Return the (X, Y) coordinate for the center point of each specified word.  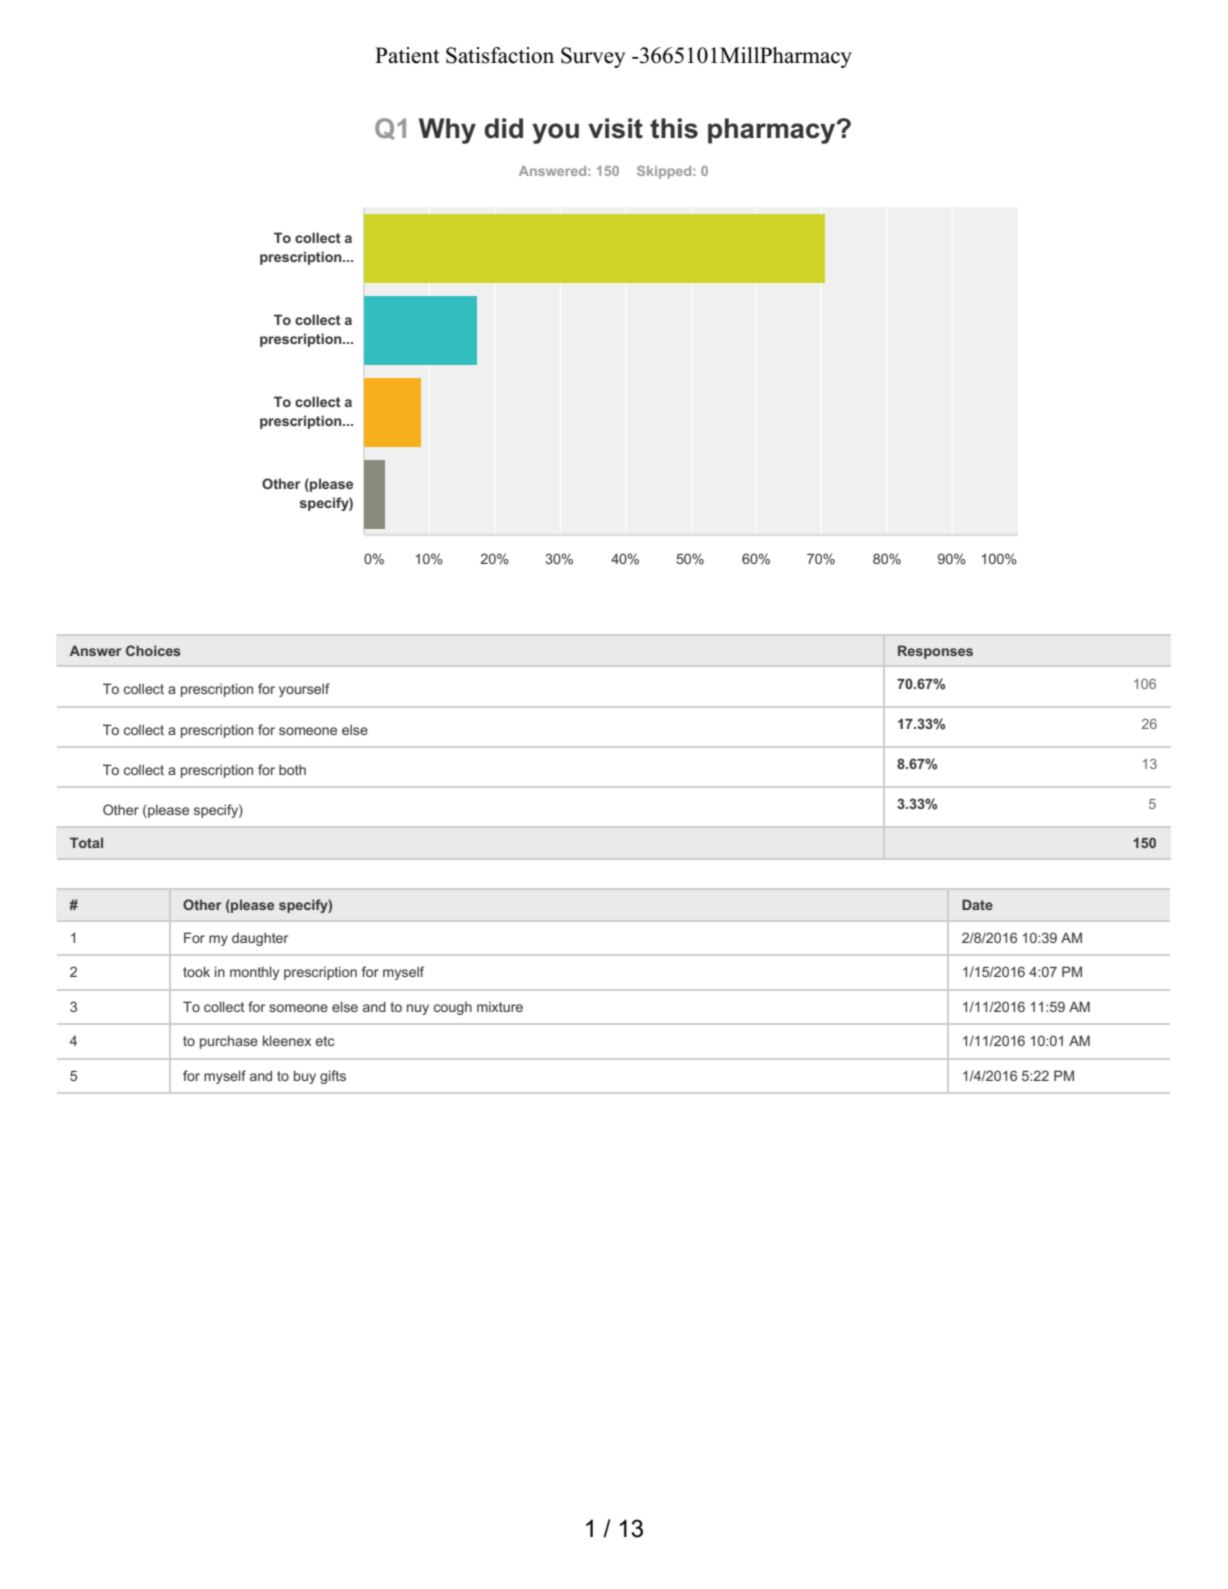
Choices (153, 650)
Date (977, 904)
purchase (229, 1042)
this (674, 128)
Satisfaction (500, 55)
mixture (500, 1007)
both (292, 769)
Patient (407, 55)
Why (447, 131)
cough (453, 1008)
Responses (935, 652)
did (503, 128)
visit (615, 128)
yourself (304, 690)
